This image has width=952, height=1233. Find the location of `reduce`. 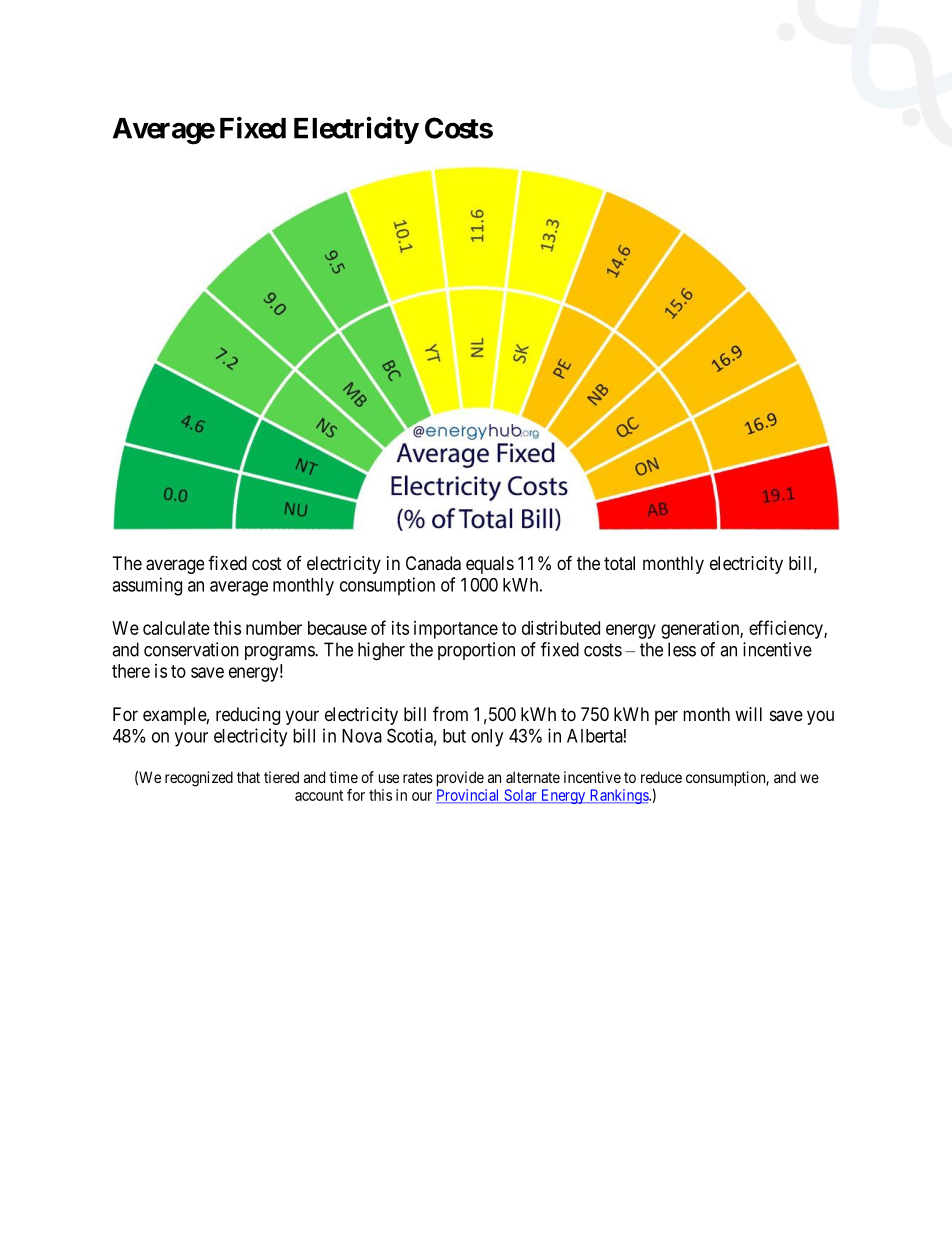

reduce is located at coordinates (661, 777).
